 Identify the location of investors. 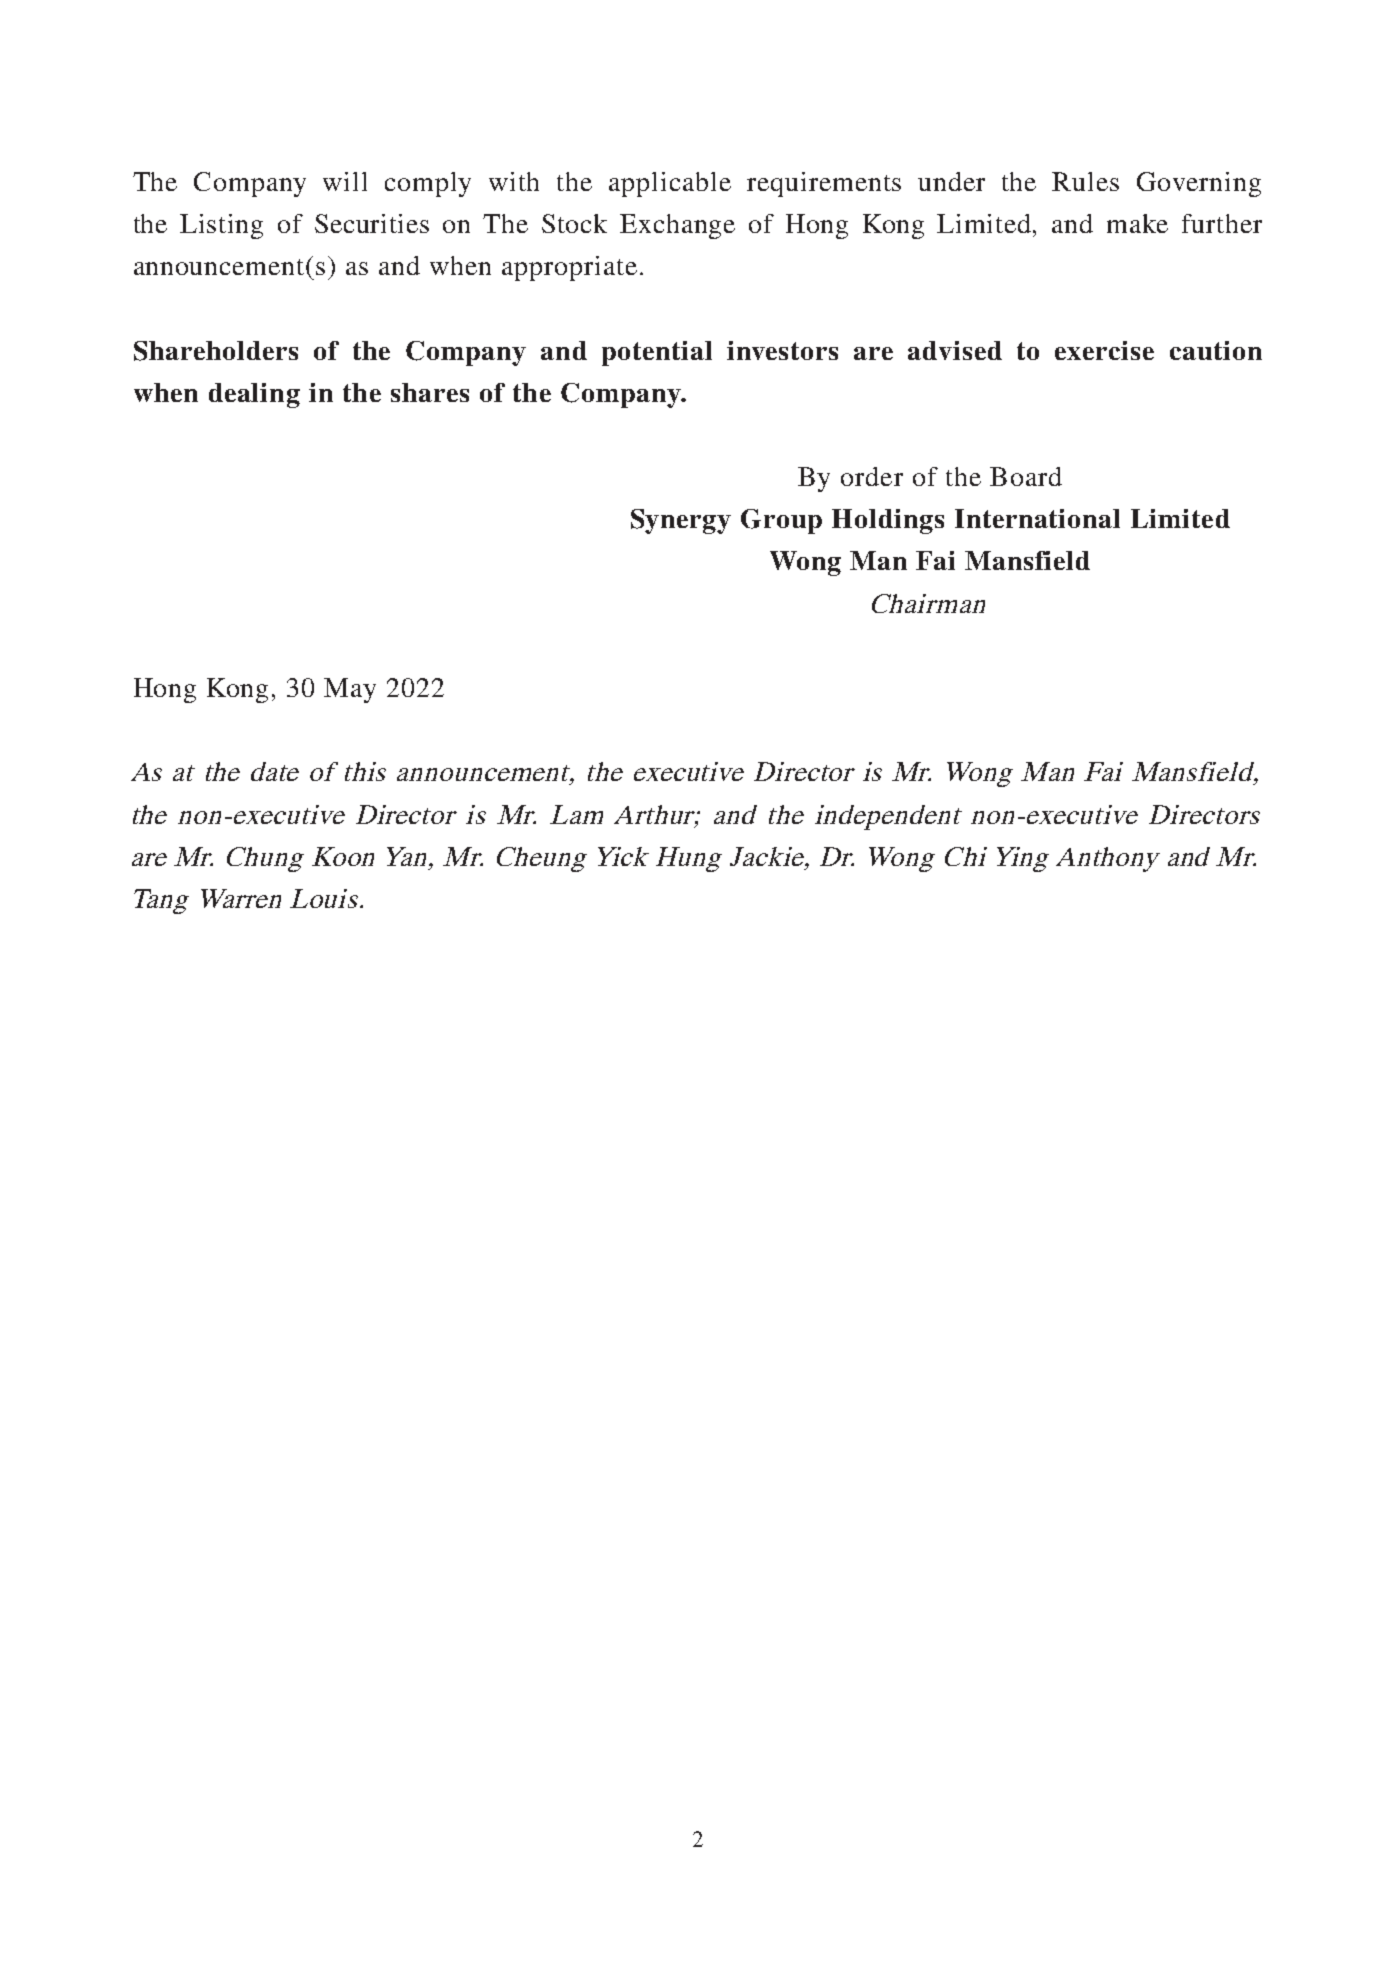
(782, 350).
